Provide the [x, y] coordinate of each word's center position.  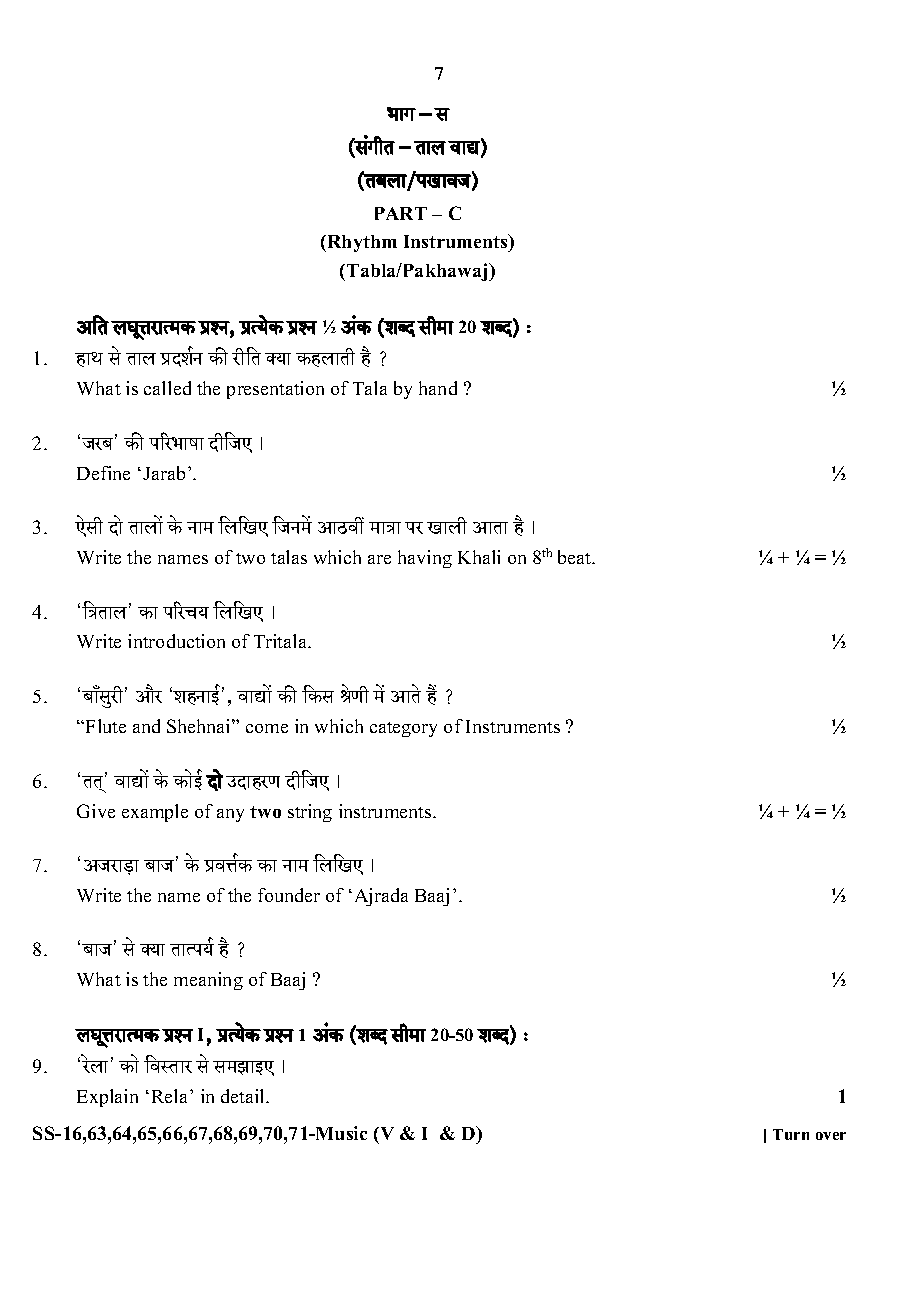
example [155, 813]
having [425, 559]
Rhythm [361, 243]
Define [103, 473]
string [310, 813]
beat [576, 557]
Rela [171, 1096]
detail [244, 1096]
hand [438, 388]
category [403, 729]
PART [401, 213]
